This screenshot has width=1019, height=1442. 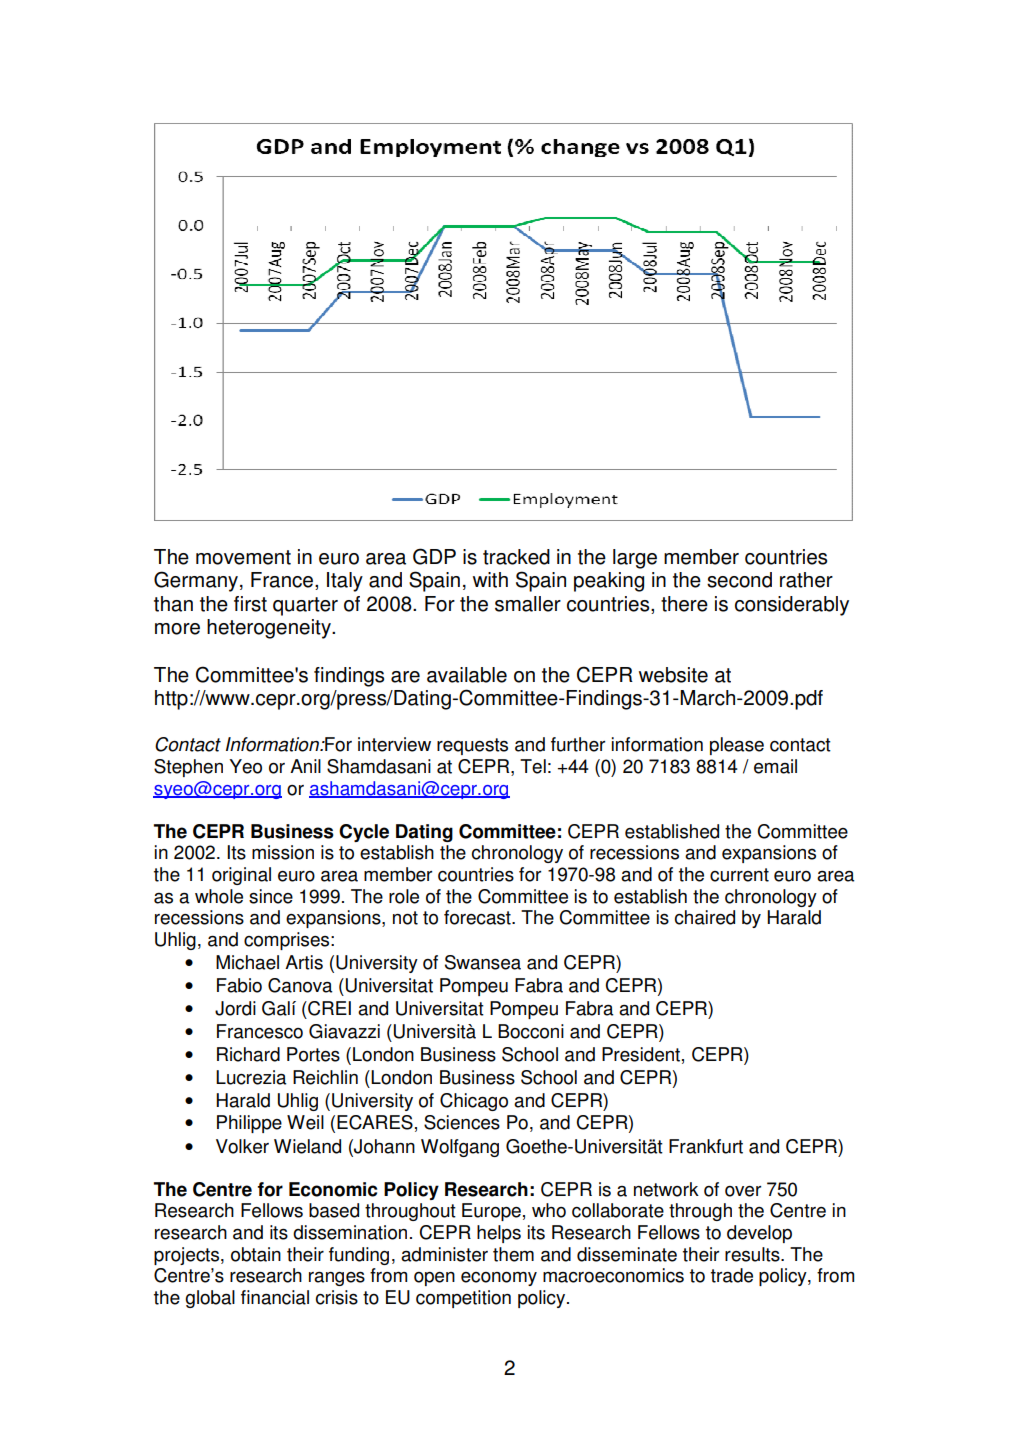 What do you see at coordinates (472, 746) in the screenshot?
I see `requests` at bounding box center [472, 746].
